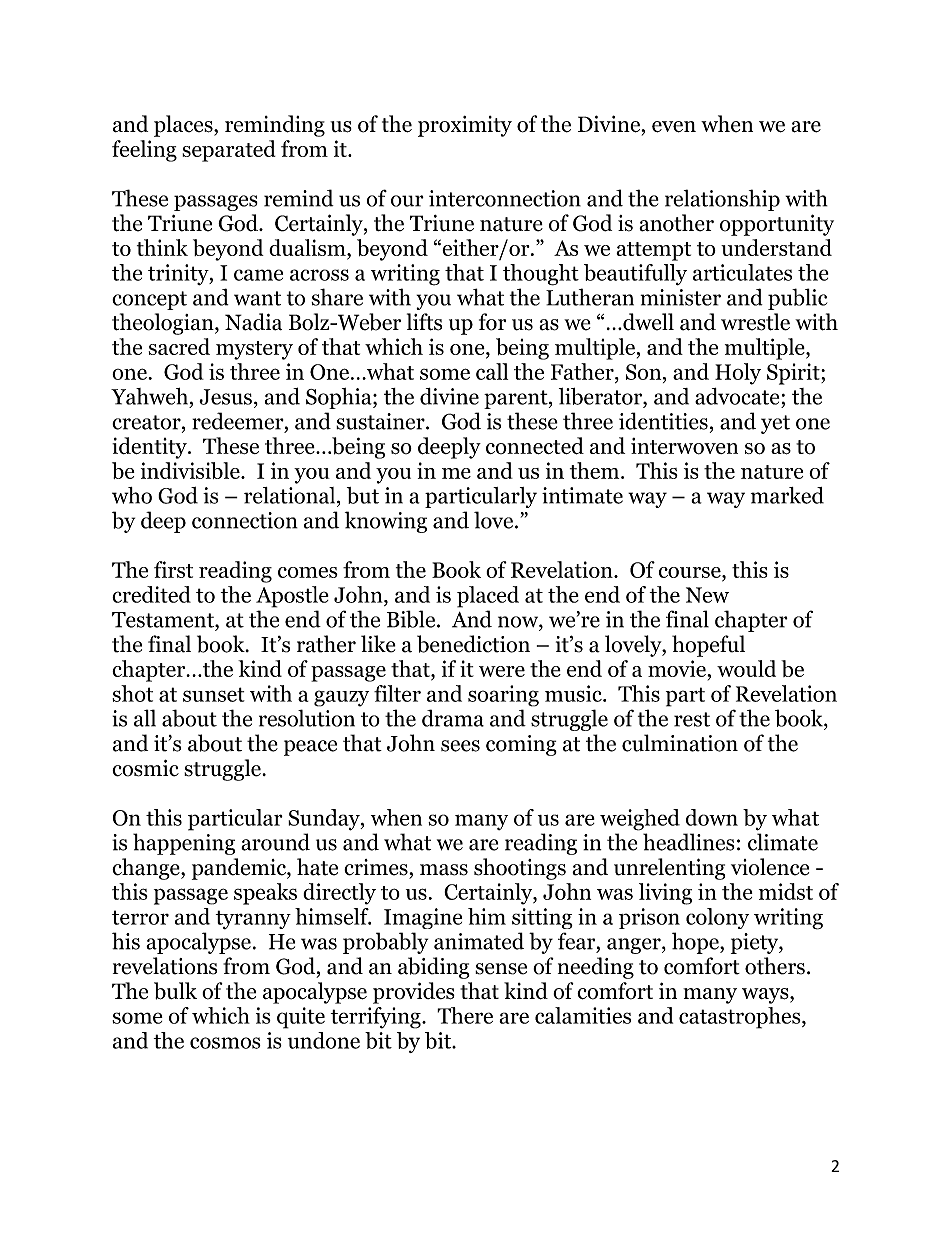 The height and width of the page is (1233, 952). What do you see at coordinates (707, 595) in the page?
I see `New` at bounding box center [707, 595].
